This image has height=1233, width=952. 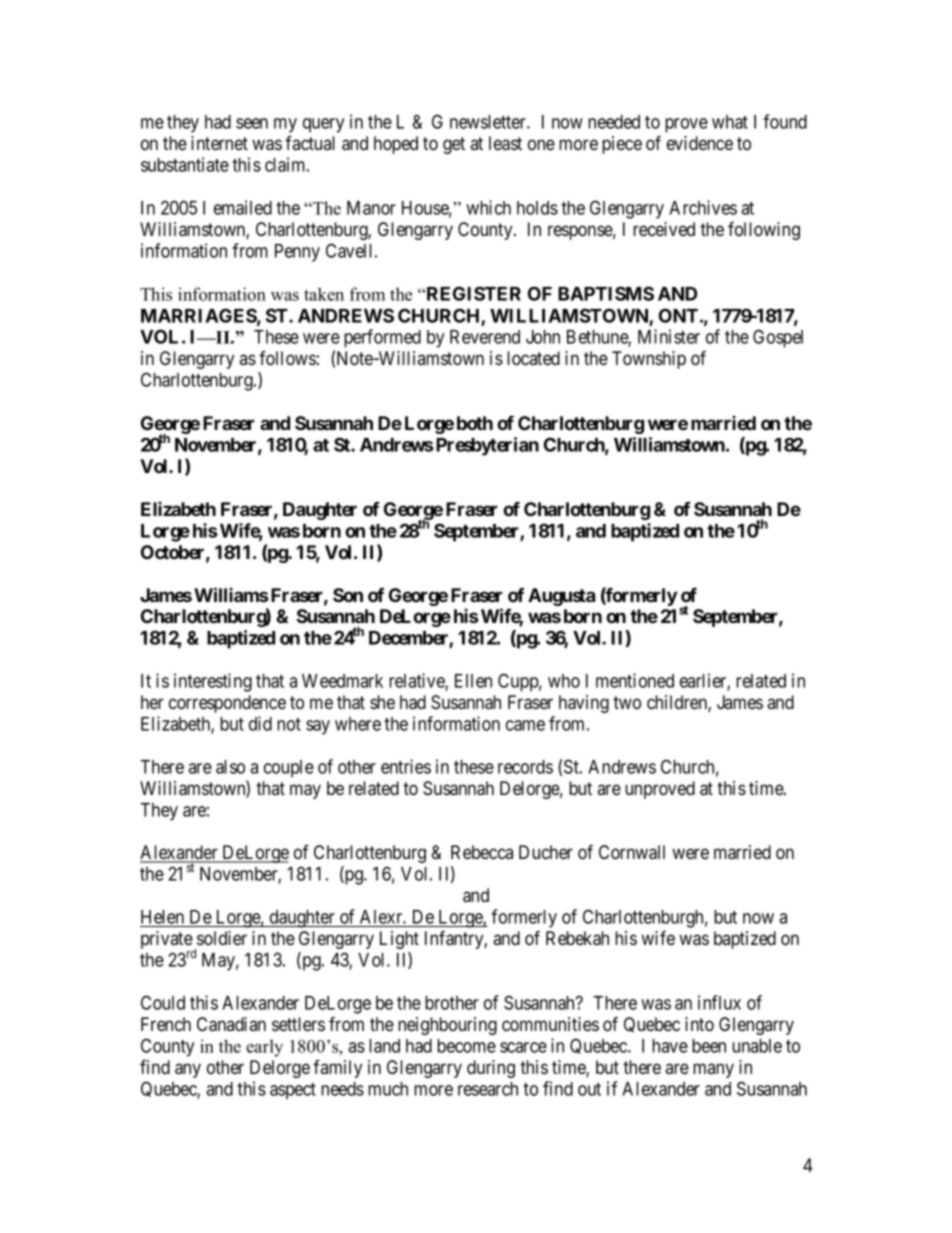 What do you see at coordinates (487, 446) in the image?
I see `Presbyterian` at bounding box center [487, 446].
